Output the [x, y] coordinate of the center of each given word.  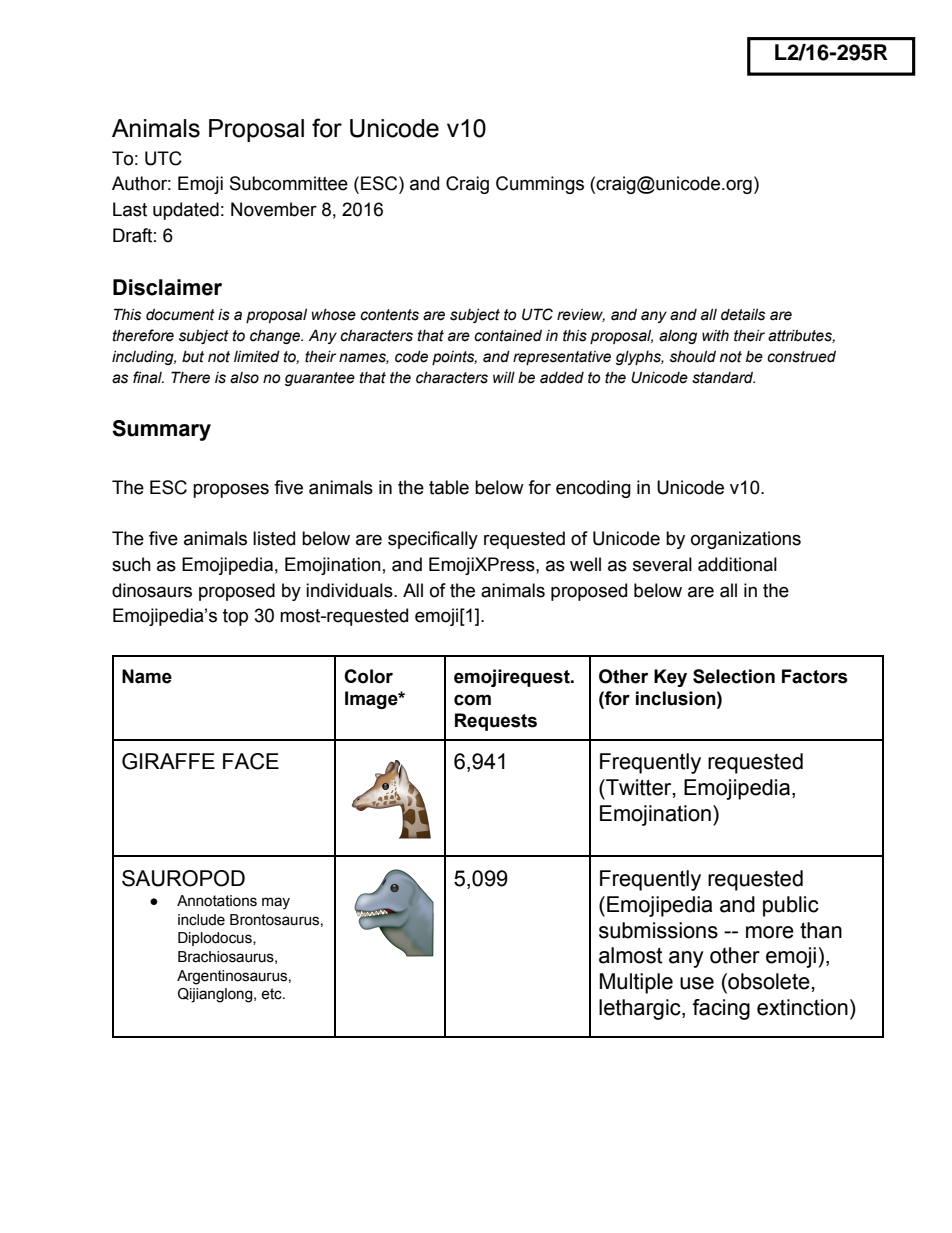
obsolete [768, 981]
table [449, 487]
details [743, 315]
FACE [251, 761]
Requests [496, 722]
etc [272, 994]
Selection [734, 676]
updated [186, 211]
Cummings [540, 185]
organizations [746, 540]
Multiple [636, 983]
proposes [231, 490]
